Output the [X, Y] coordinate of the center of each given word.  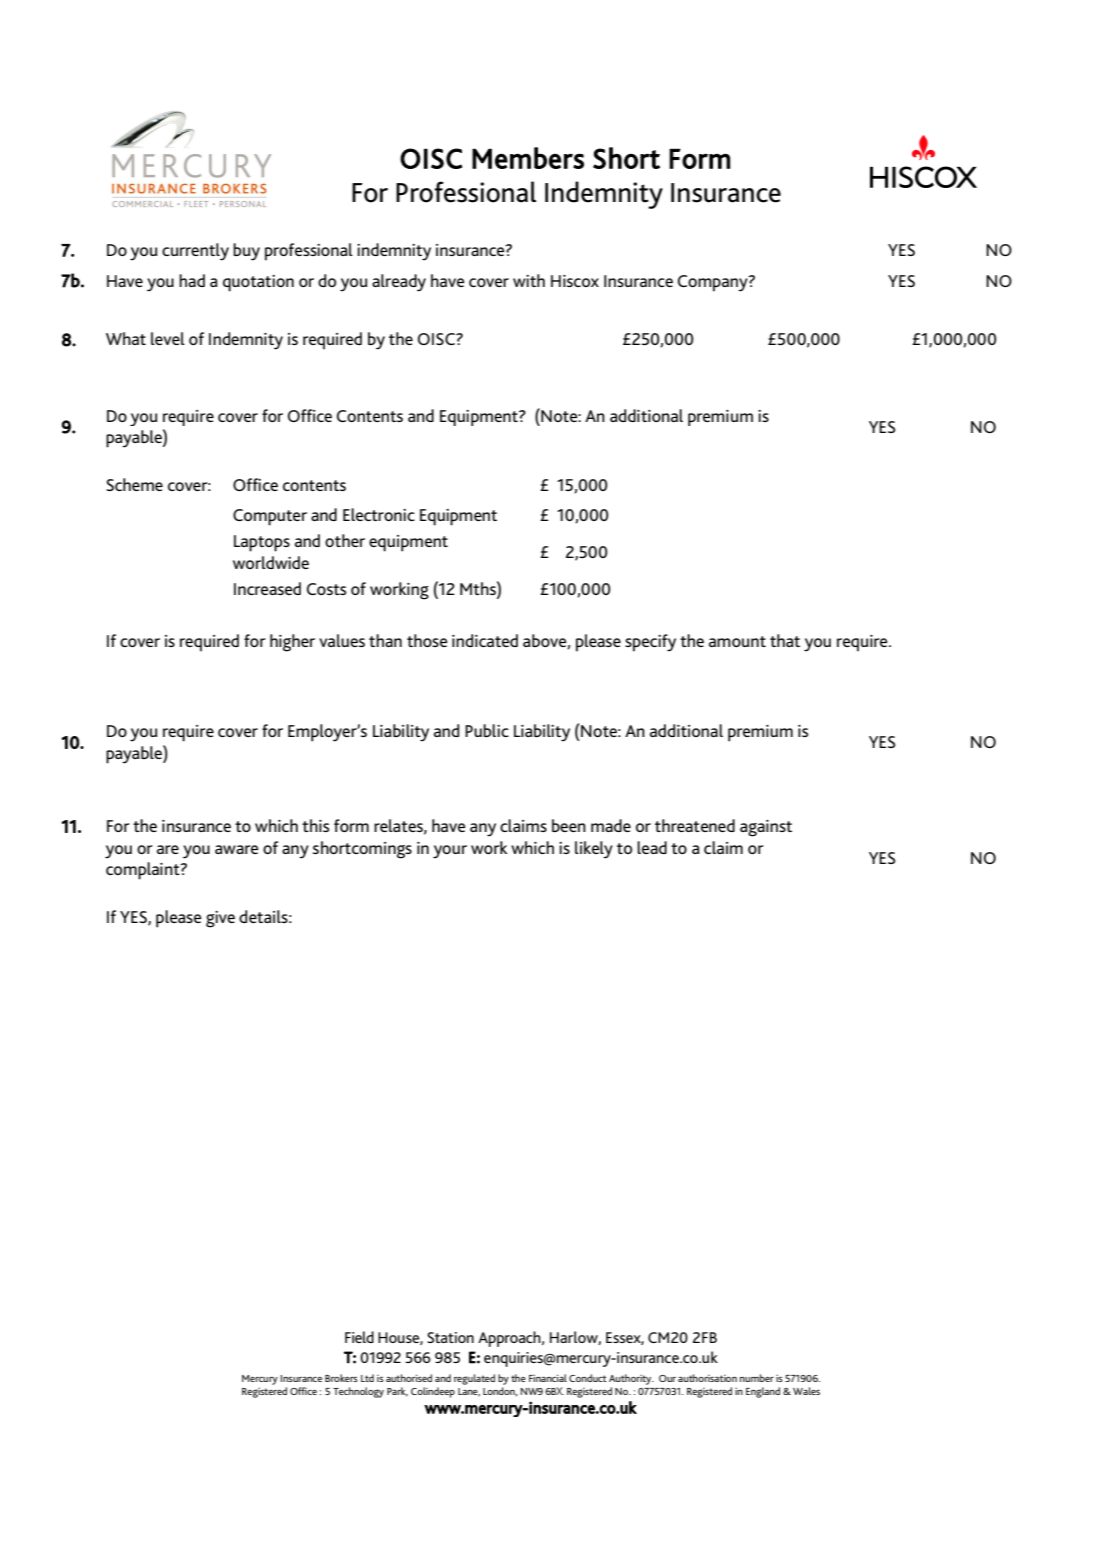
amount [737, 641]
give [220, 919]
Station [450, 1337]
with [529, 280]
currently [195, 252]
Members [528, 158]
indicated [485, 640]
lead [652, 847]
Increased [267, 588]
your [450, 852]
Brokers [341, 1378]
